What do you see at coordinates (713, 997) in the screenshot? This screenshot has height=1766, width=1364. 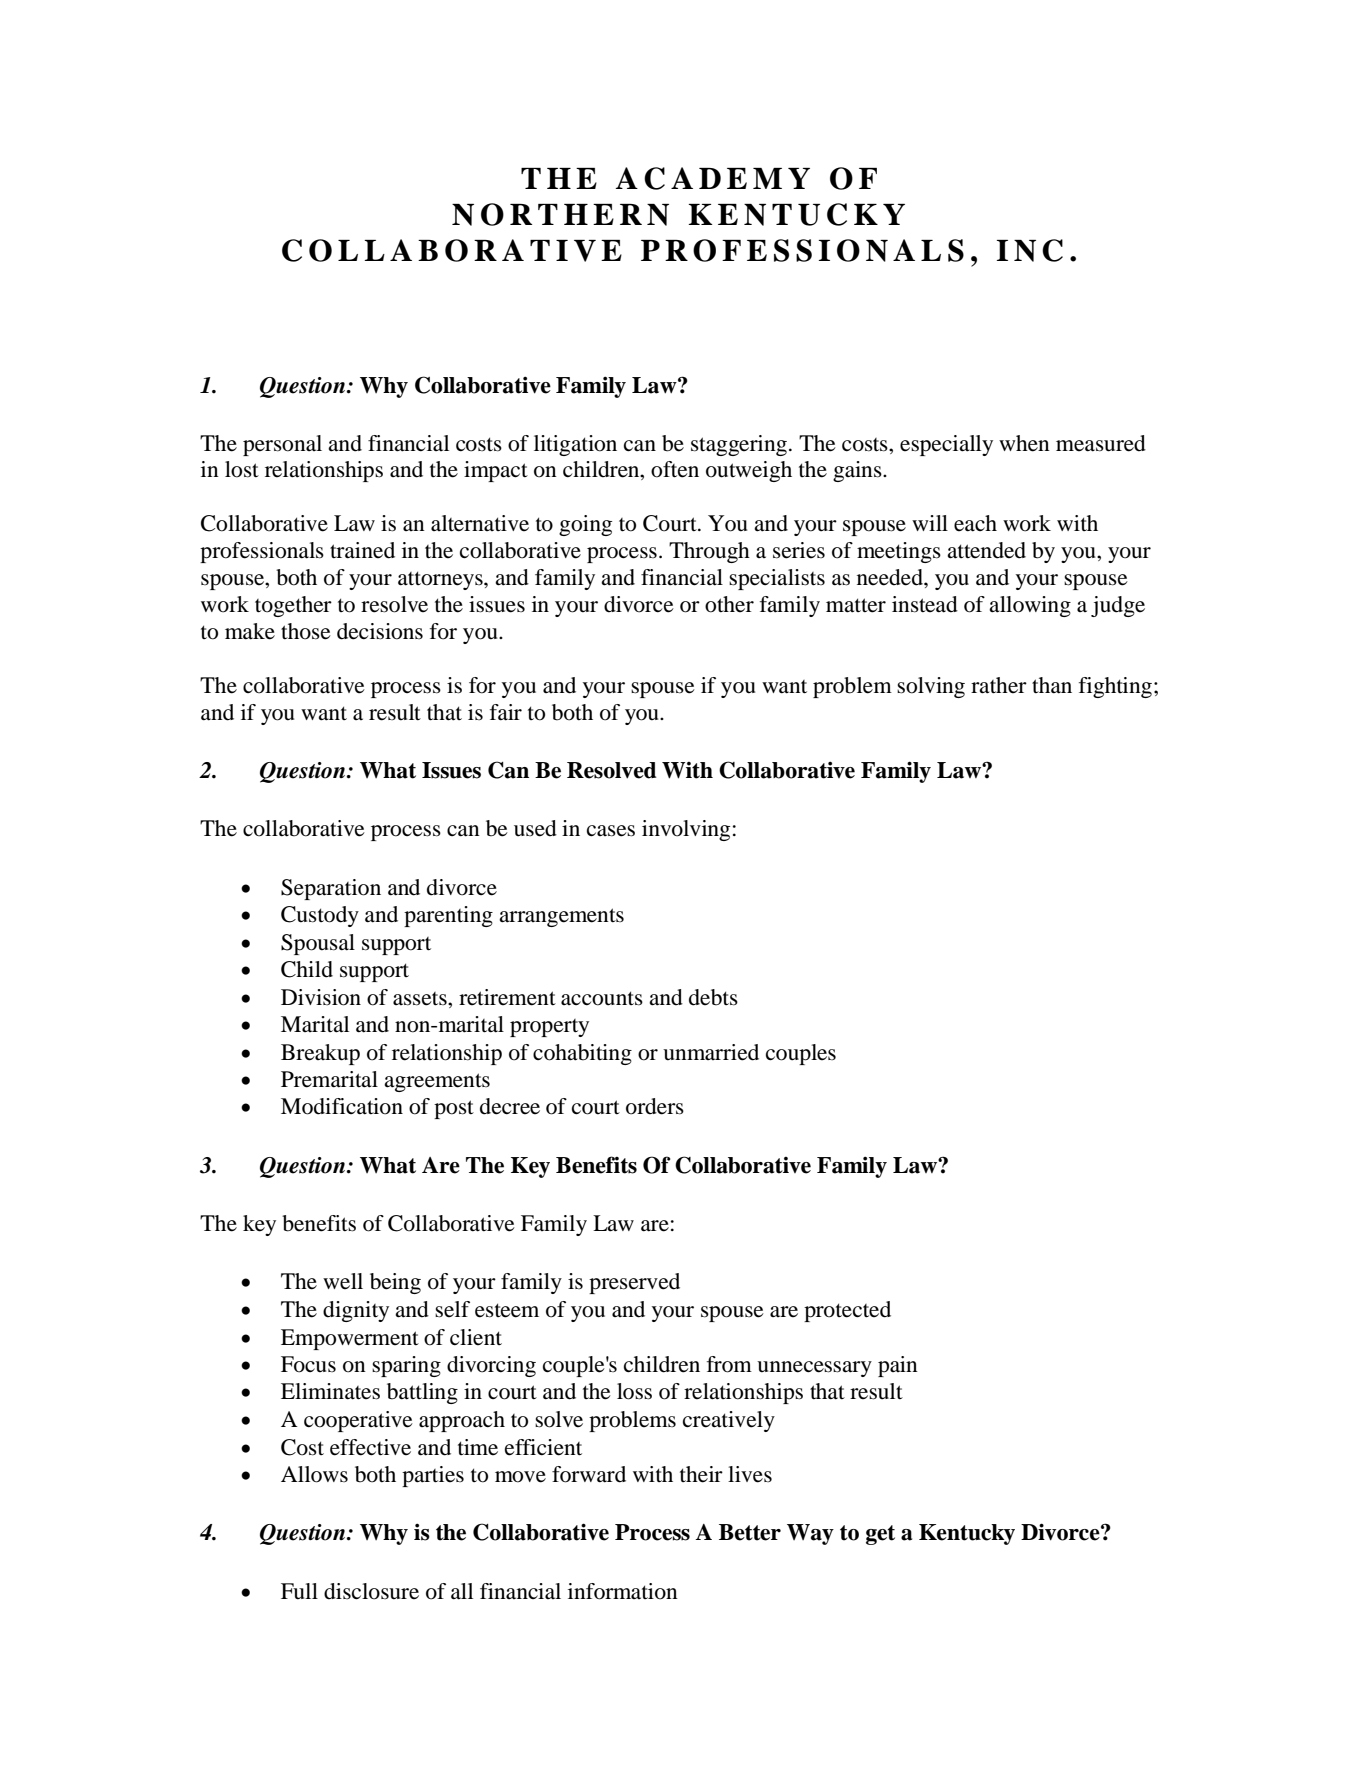 I see `debts` at bounding box center [713, 997].
